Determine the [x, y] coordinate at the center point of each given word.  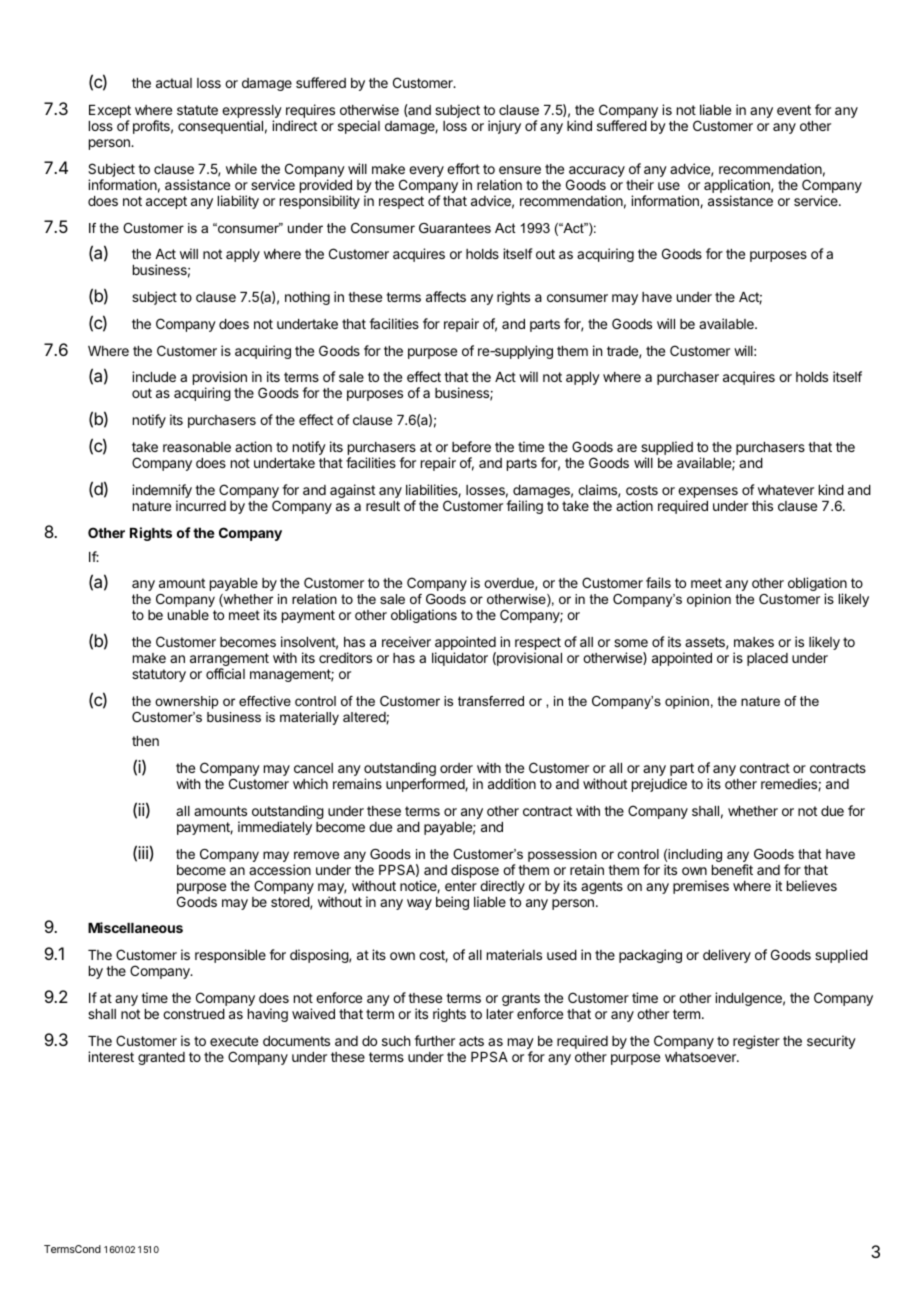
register [756, 1042]
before [471, 446]
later [500, 1014]
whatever [786, 490]
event [794, 110]
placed [767, 659]
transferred [491, 701]
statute [197, 110]
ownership [186, 702]
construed [194, 1014]
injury [504, 127]
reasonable [197, 447]
